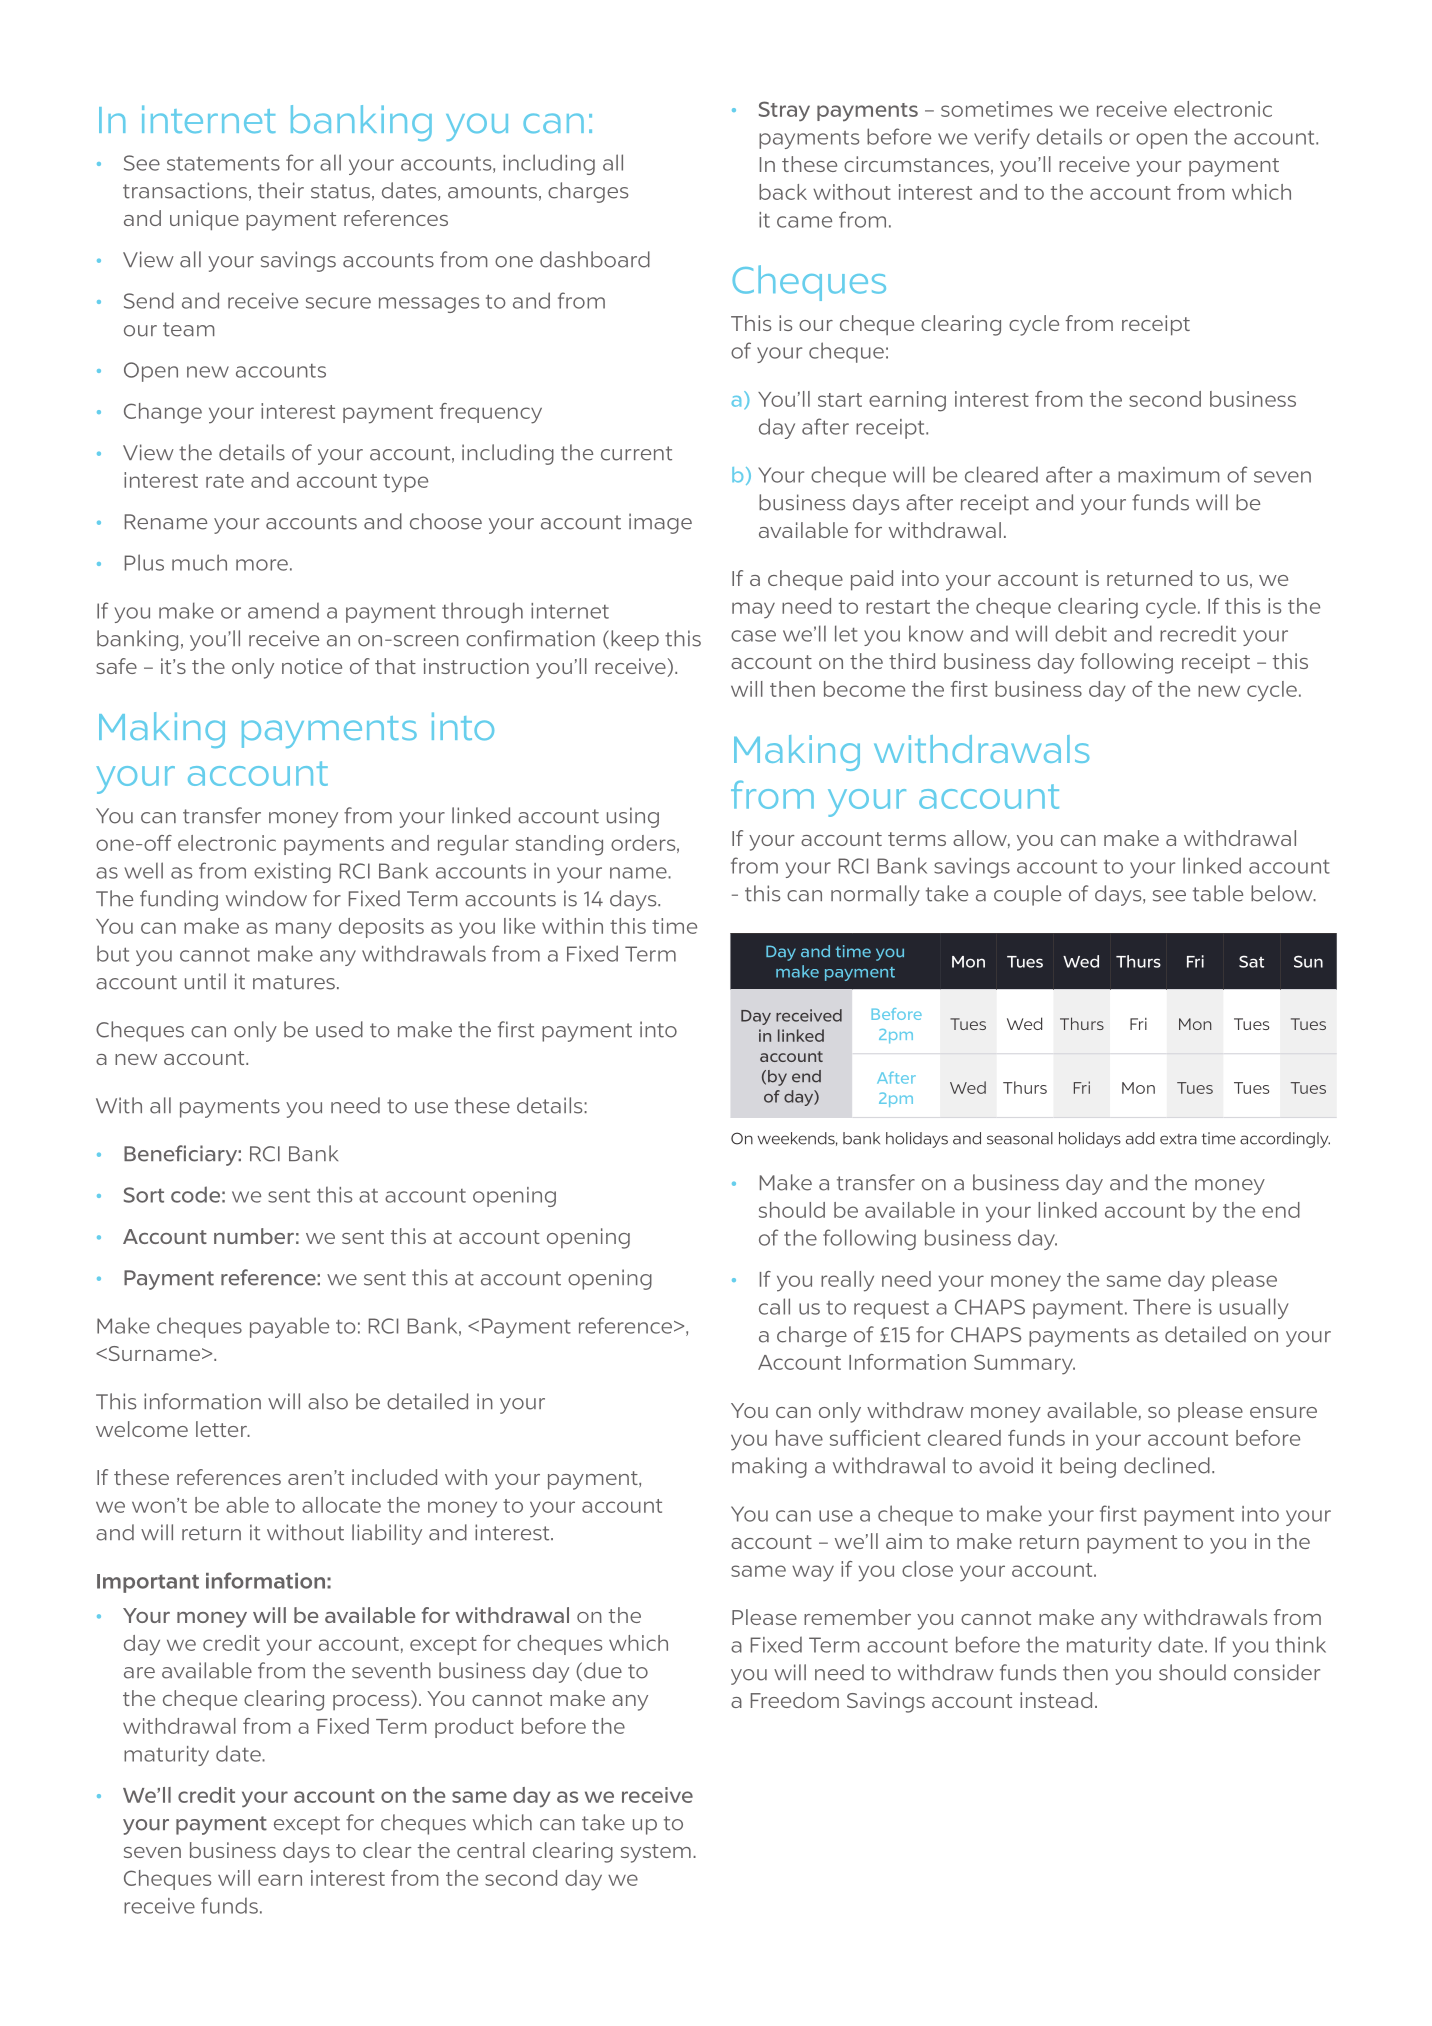 Image resolution: width=1432 pixels, height=2026 pixels. What do you see at coordinates (294, 982) in the screenshot?
I see `matures` at bounding box center [294, 982].
